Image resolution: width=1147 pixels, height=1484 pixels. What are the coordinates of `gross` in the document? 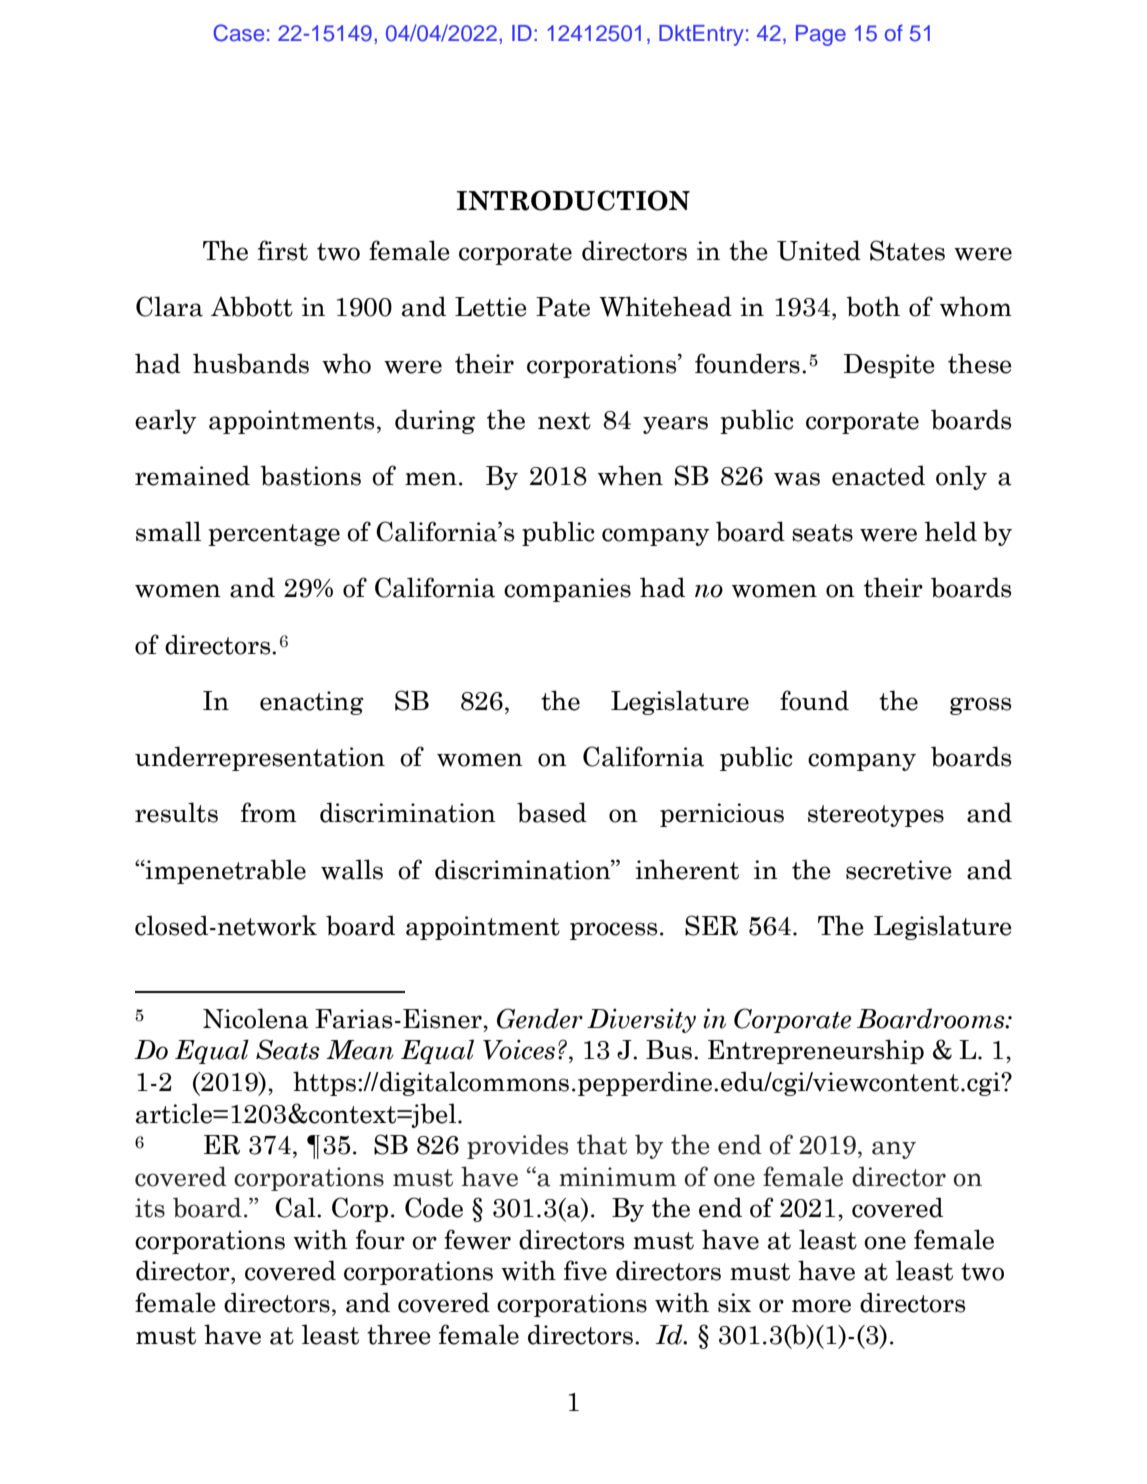 It's located at (980, 706).
